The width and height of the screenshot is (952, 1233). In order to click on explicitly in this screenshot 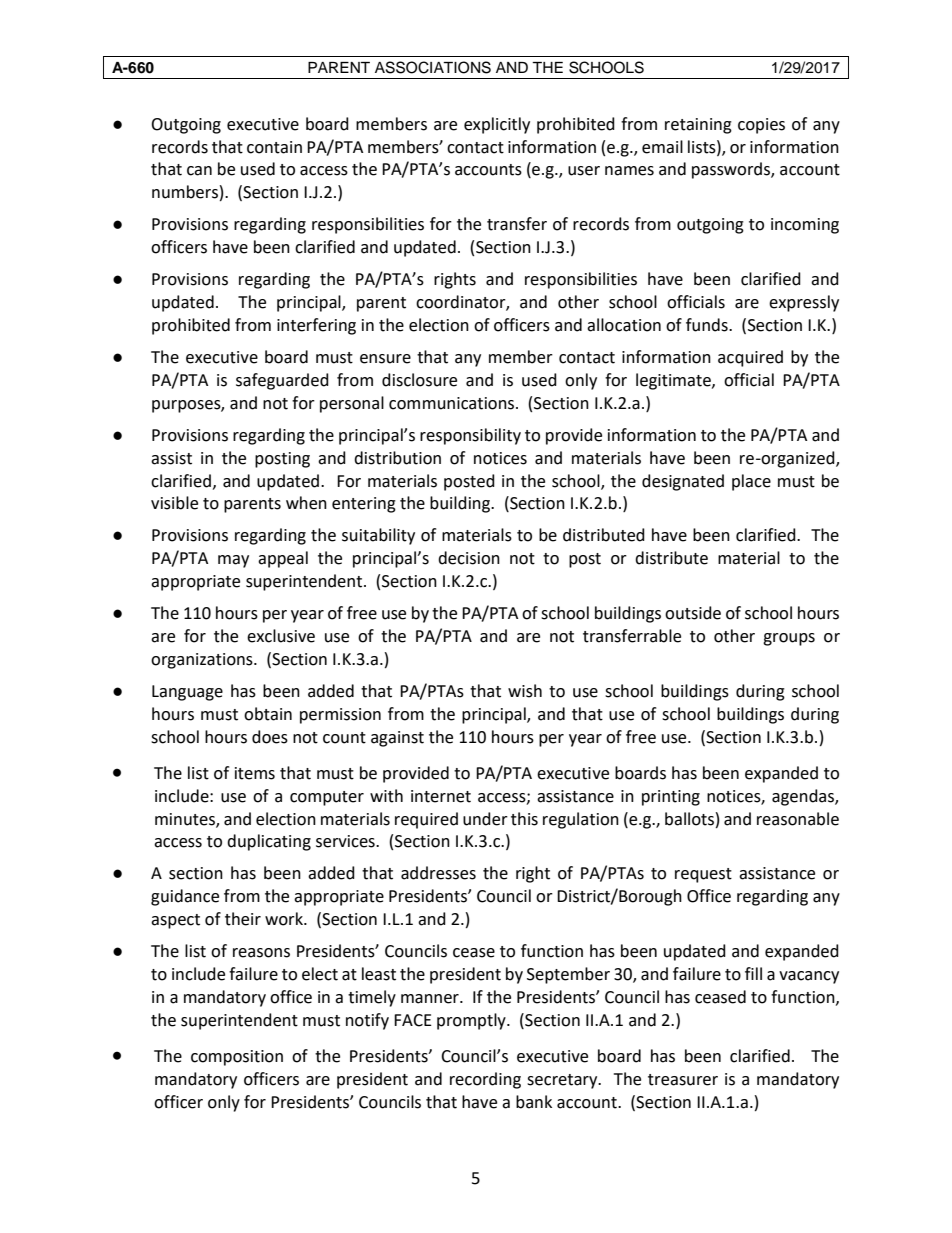, I will do `click(497, 125)`.
